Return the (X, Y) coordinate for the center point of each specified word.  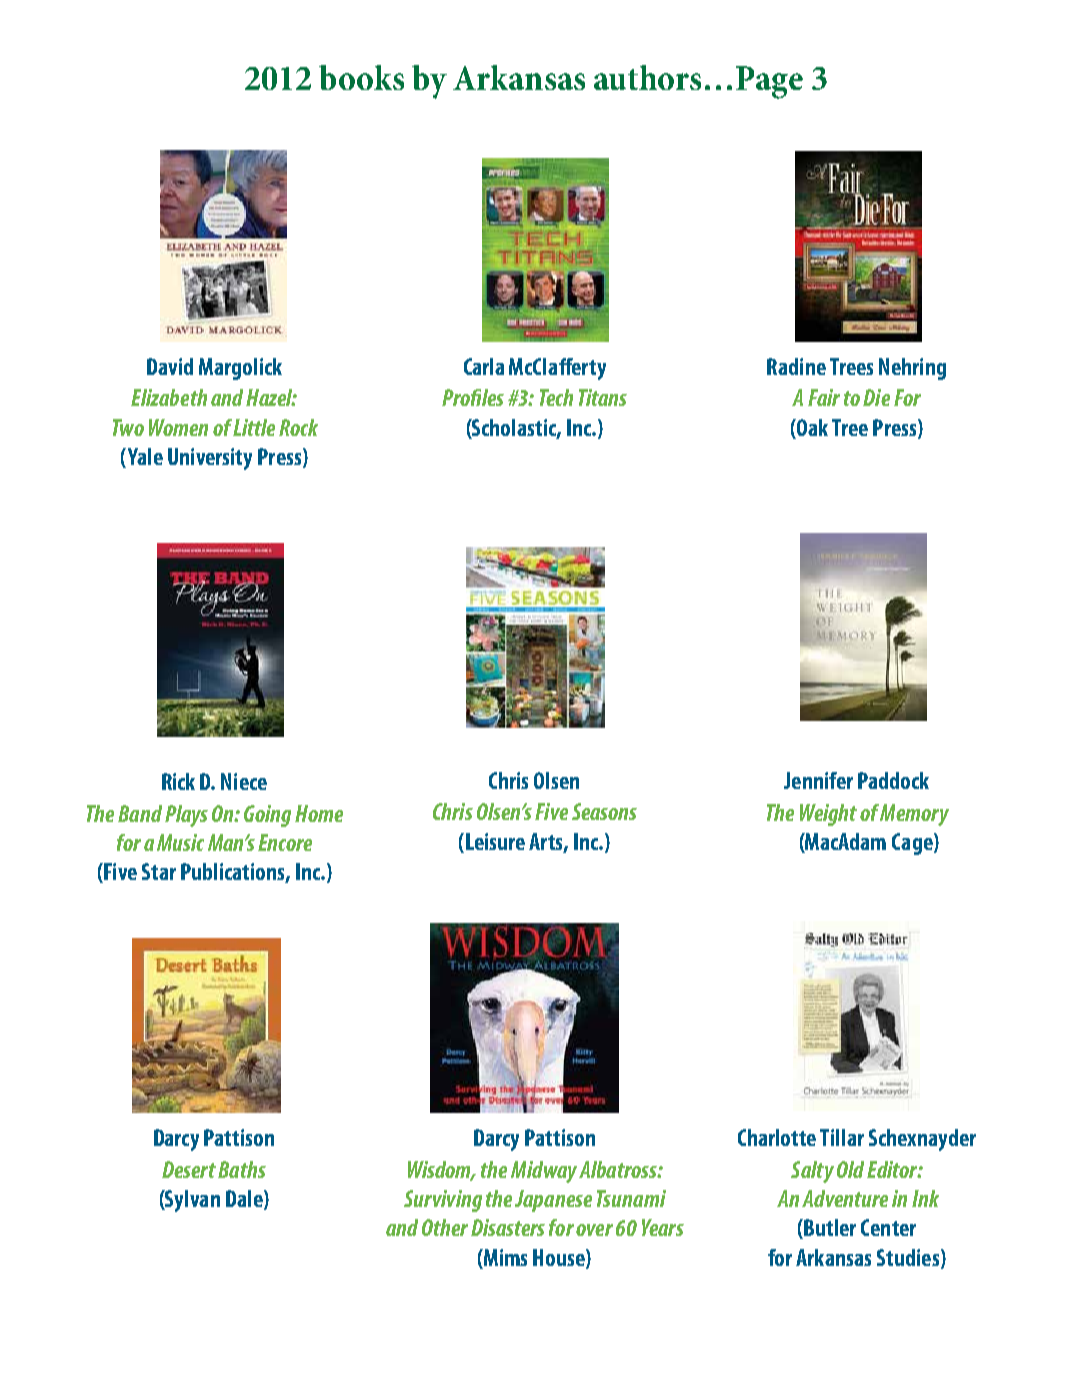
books (361, 77)
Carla (484, 366)
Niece (244, 781)
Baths (242, 1169)
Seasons (604, 811)
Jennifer (818, 780)
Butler (829, 1229)
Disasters (508, 1227)
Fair (824, 397)
